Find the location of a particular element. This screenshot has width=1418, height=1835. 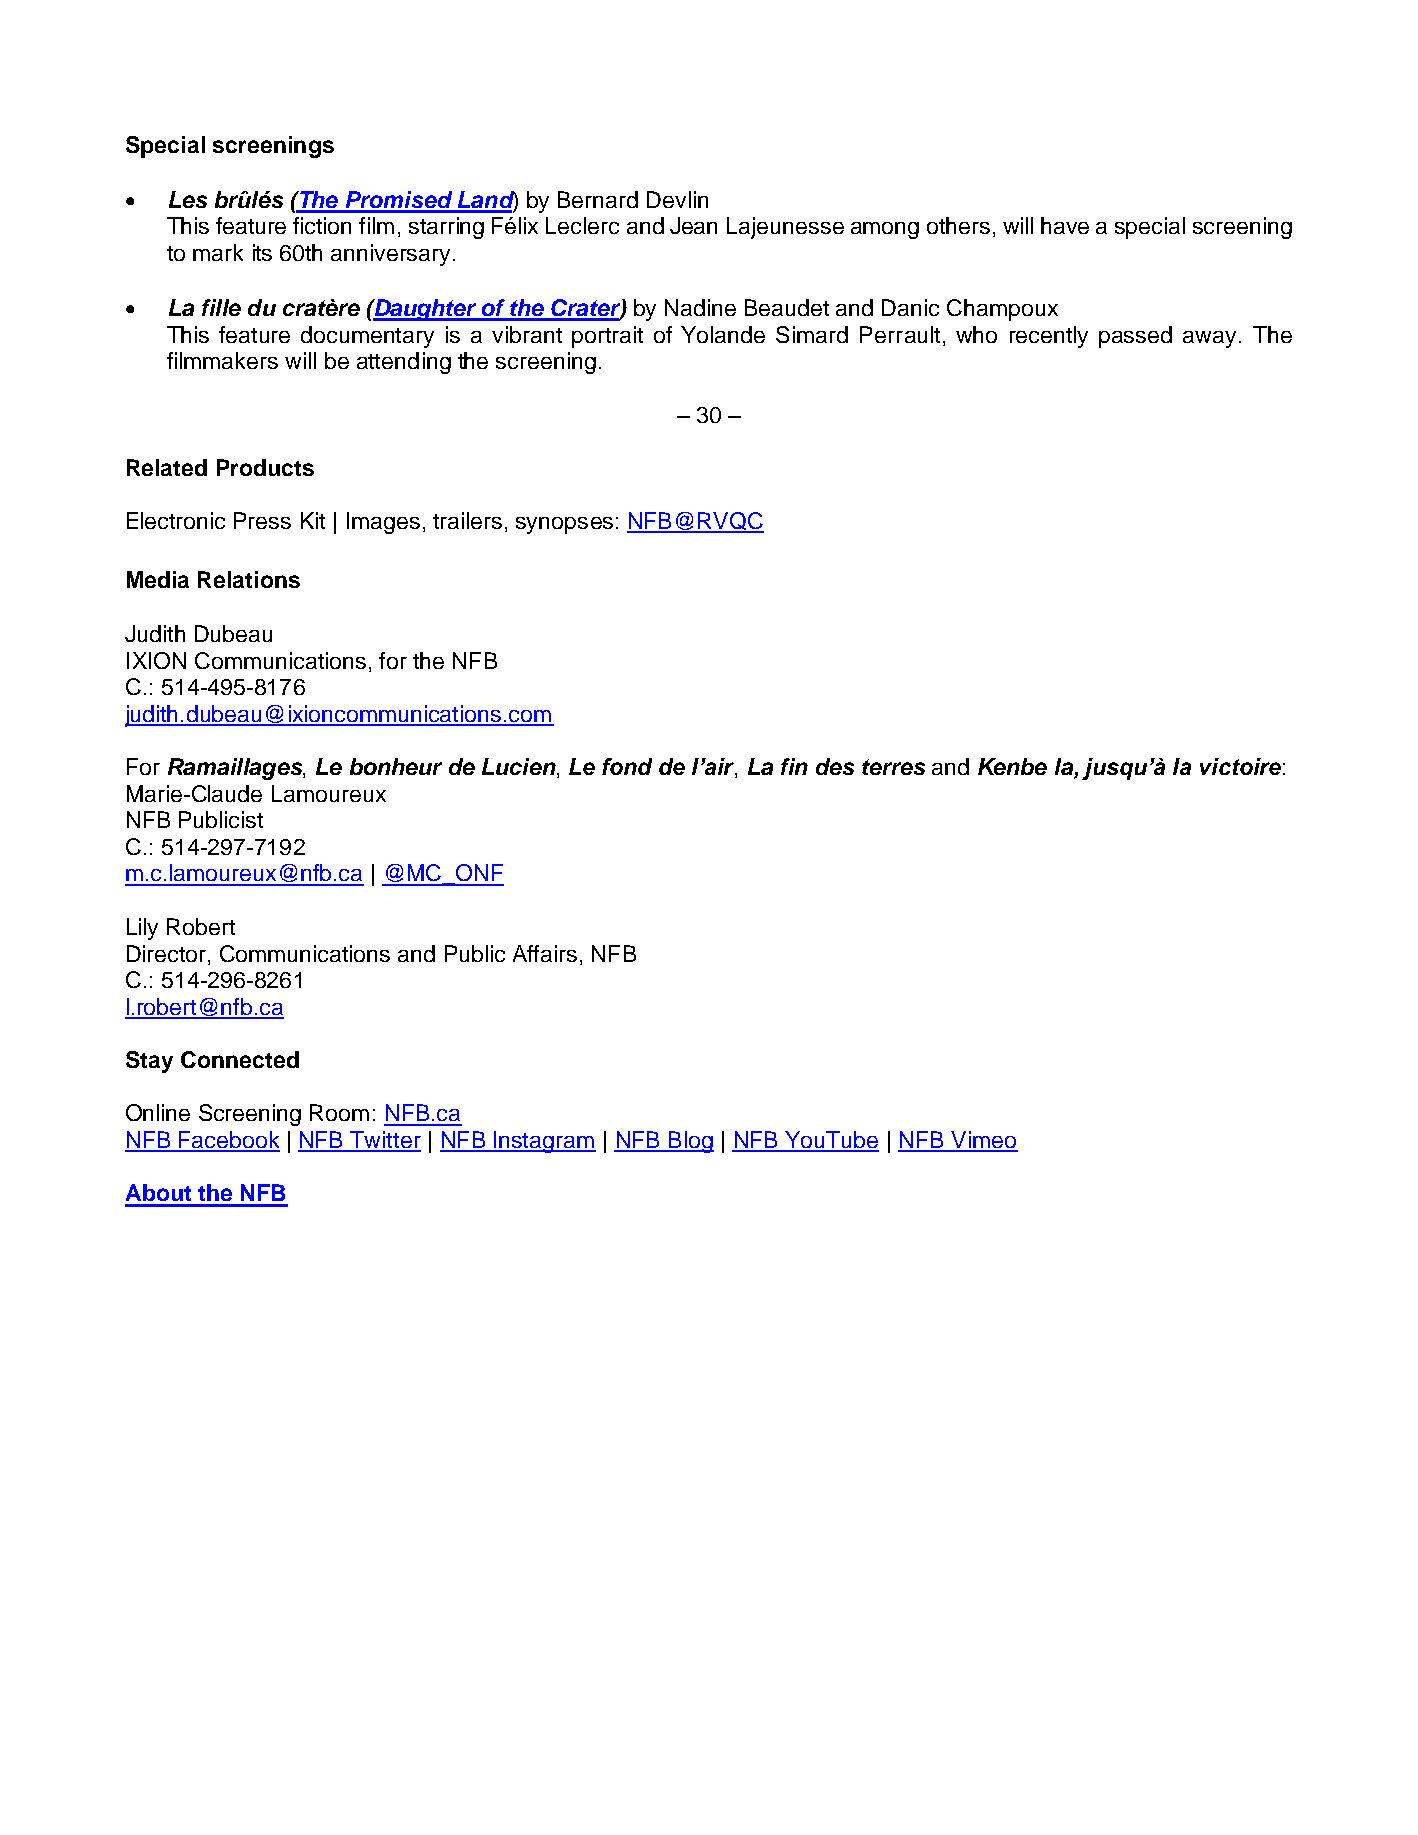

Lily is located at coordinates (142, 929).
